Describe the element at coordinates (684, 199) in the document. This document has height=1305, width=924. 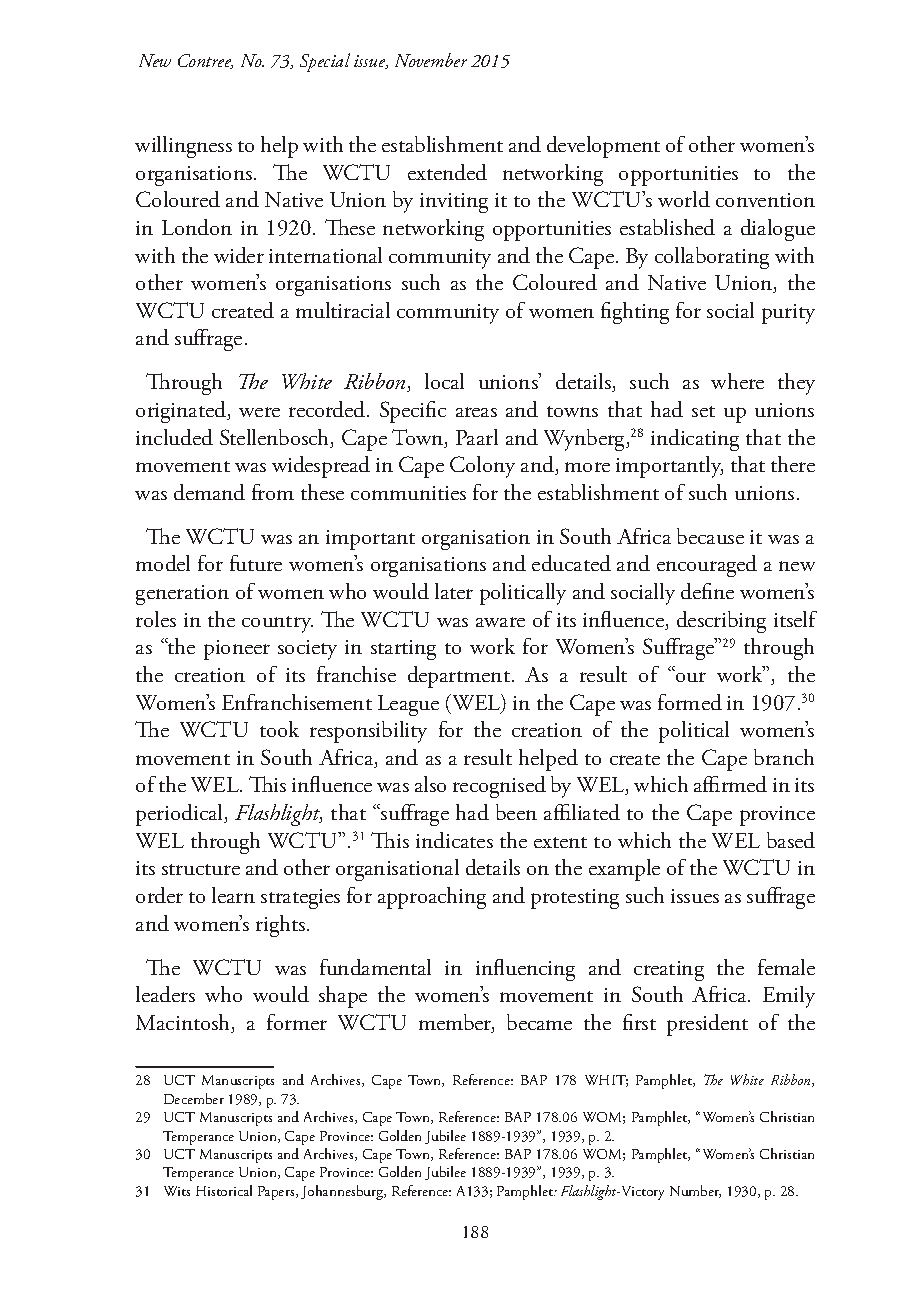
I see `world` at that location.
